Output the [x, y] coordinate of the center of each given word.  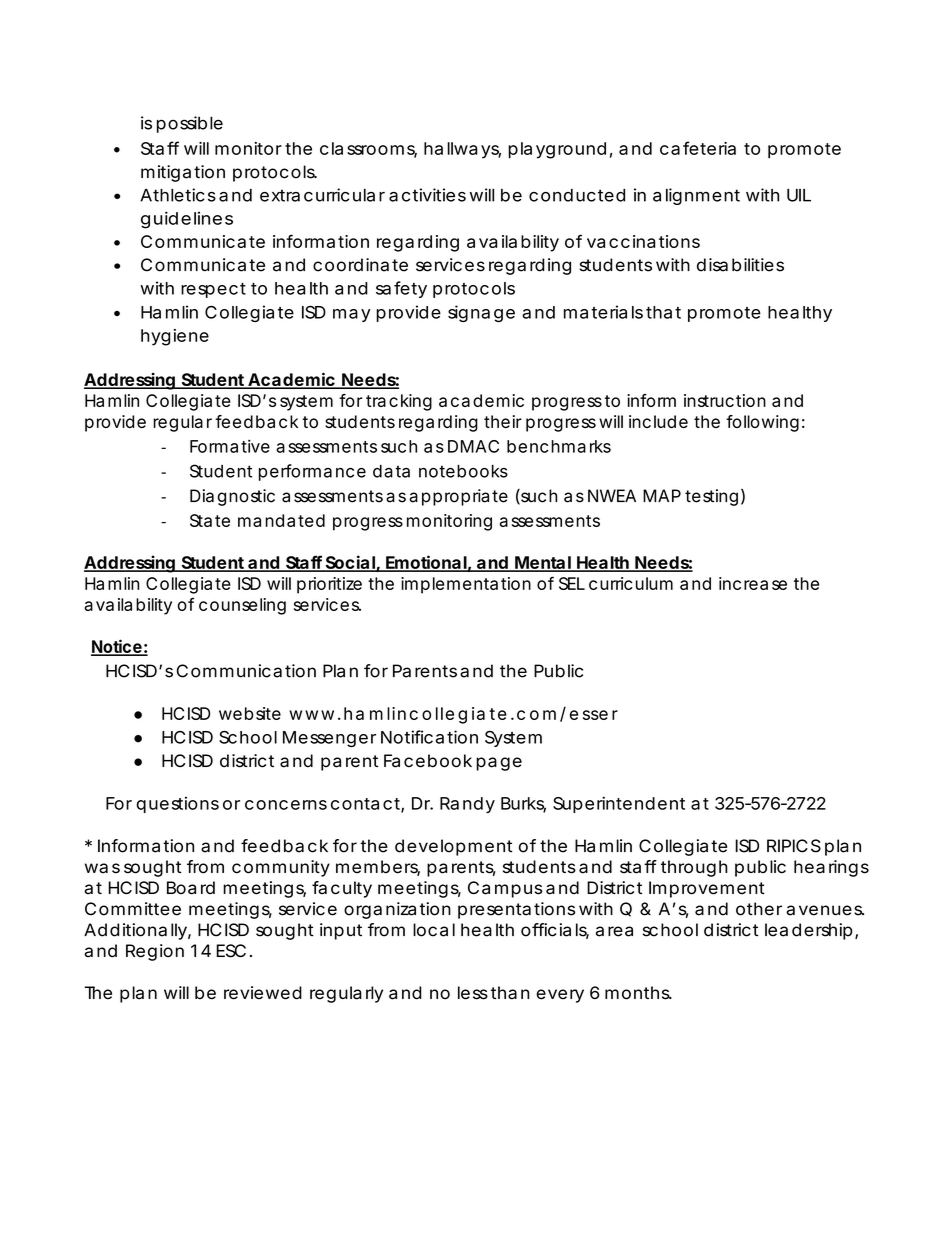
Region [155, 952]
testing [711, 497]
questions [177, 805]
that [663, 312]
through [694, 868]
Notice [117, 647]
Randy [467, 805]
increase [753, 583]
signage [481, 313]
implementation [466, 585]
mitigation [183, 173]
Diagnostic [232, 497]
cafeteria [698, 148]
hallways [462, 150]
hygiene [175, 337]
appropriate [458, 497]
